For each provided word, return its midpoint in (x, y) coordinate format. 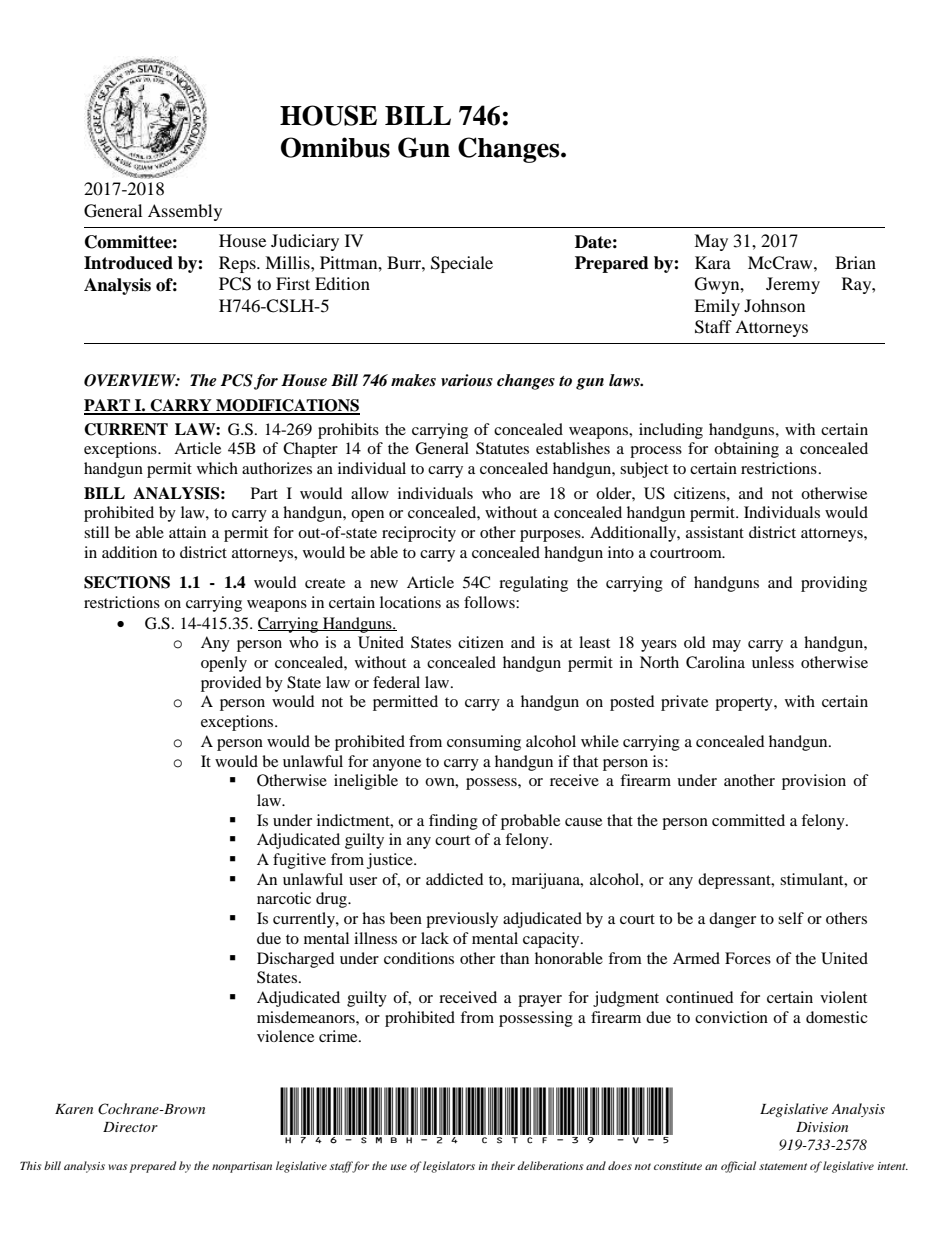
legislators (449, 1167)
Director (130, 1127)
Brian (855, 262)
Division (822, 1127)
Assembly (185, 212)
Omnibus (335, 147)
